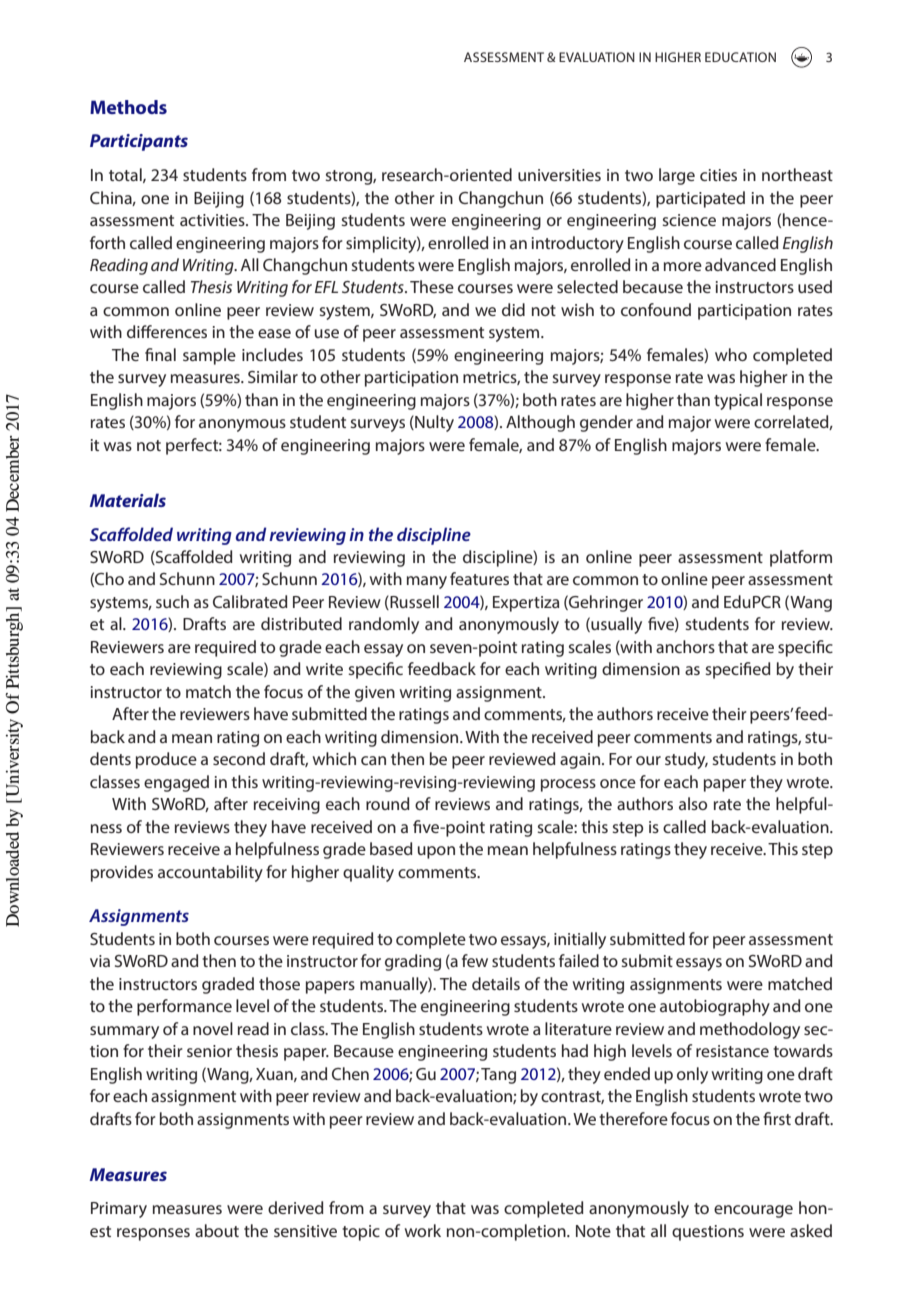 The height and width of the screenshot is (1316, 923). What do you see at coordinates (423, 1230) in the screenshot?
I see `work` at bounding box center [423, 1230].
